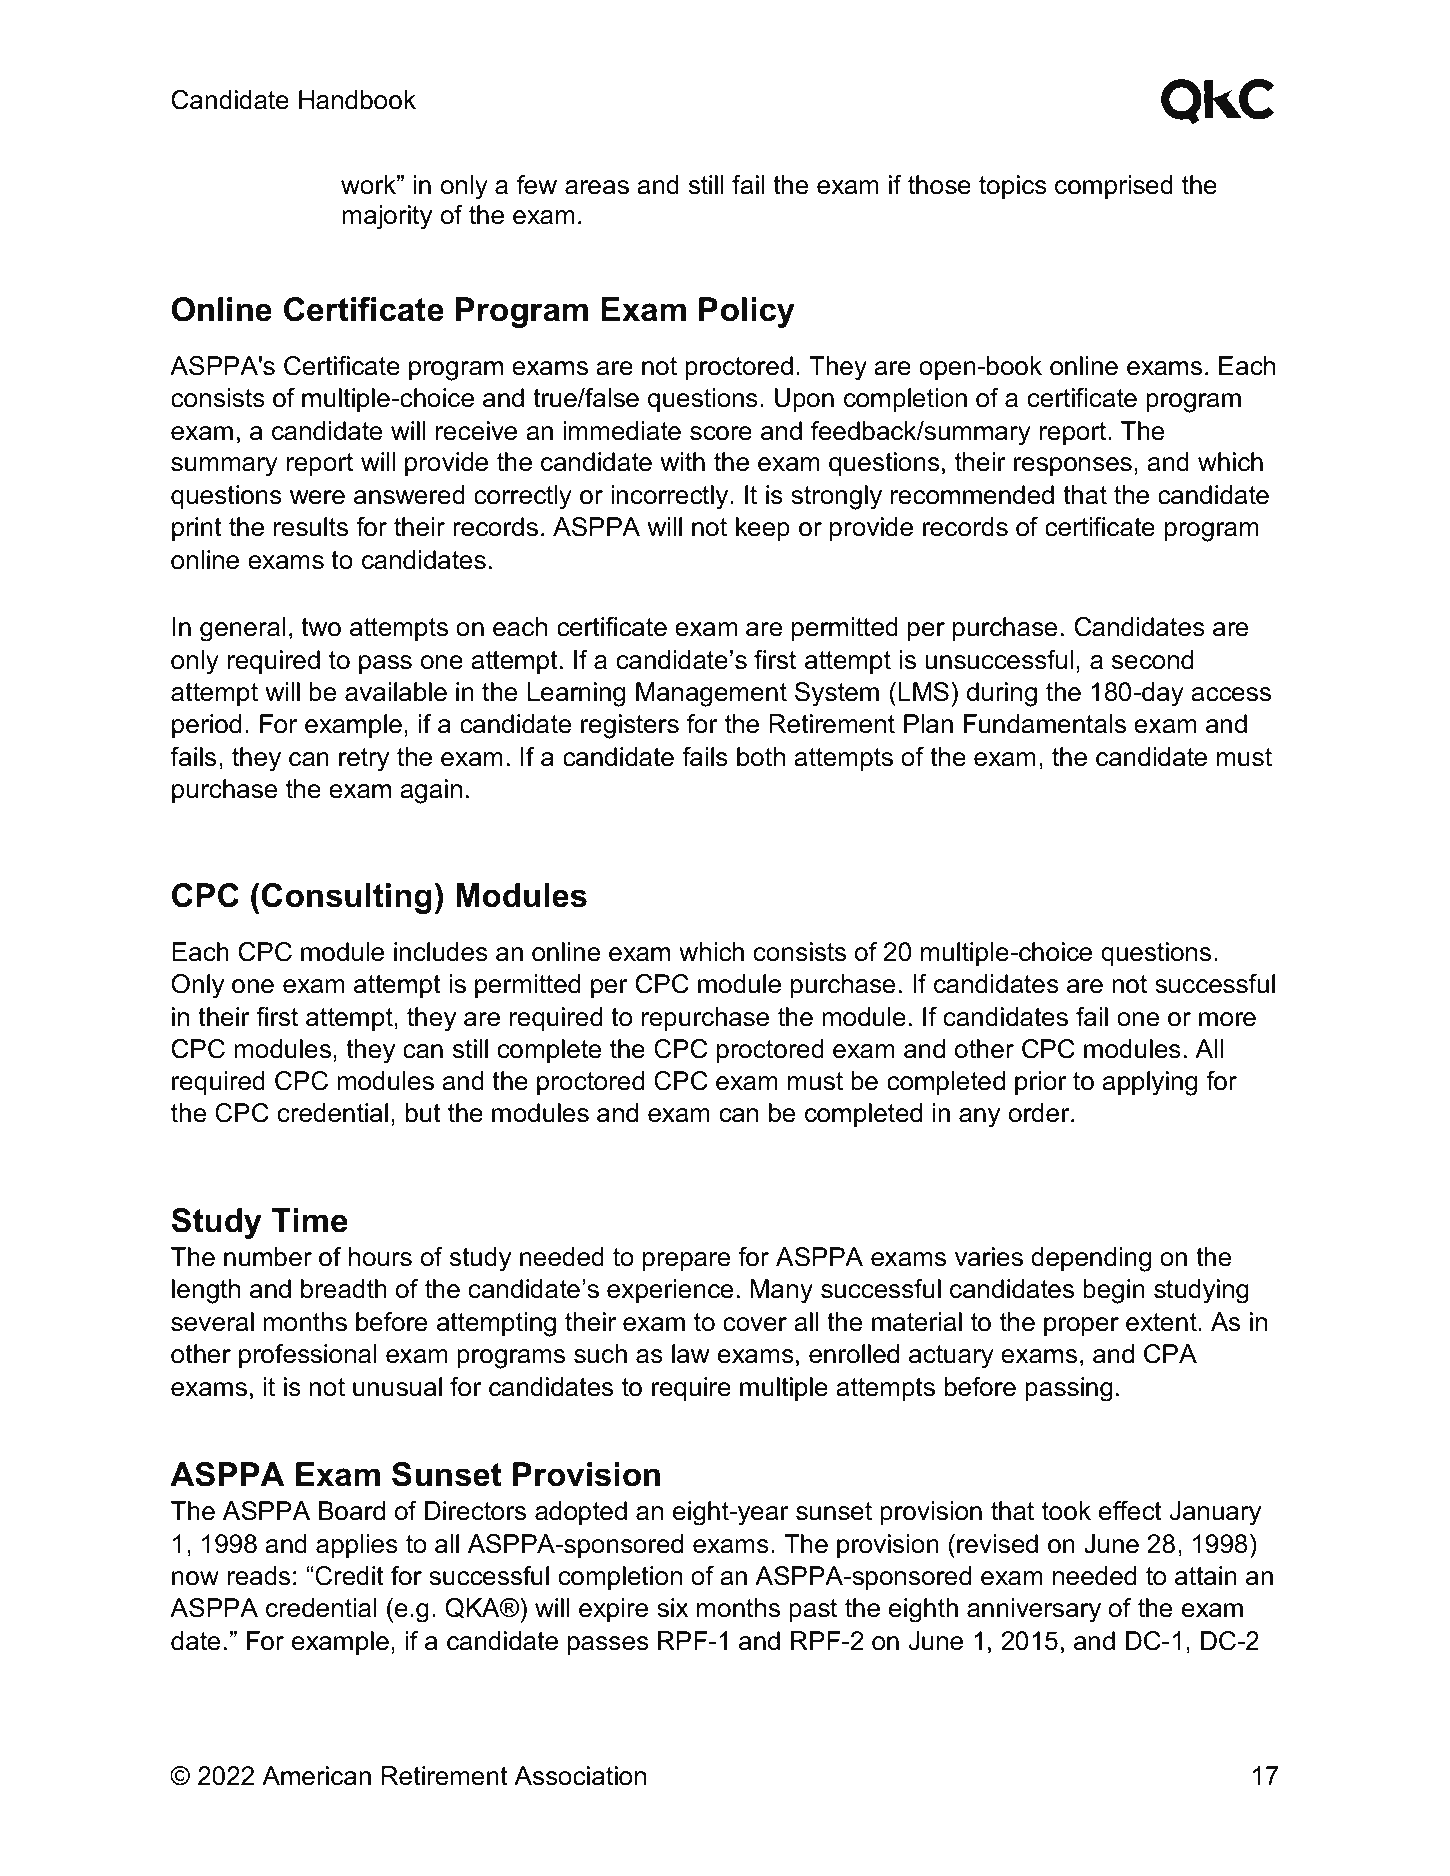  What do you see at coordinates (1114, 187) in the document?
I see `comprised` at bounding box center [1114, 187].
